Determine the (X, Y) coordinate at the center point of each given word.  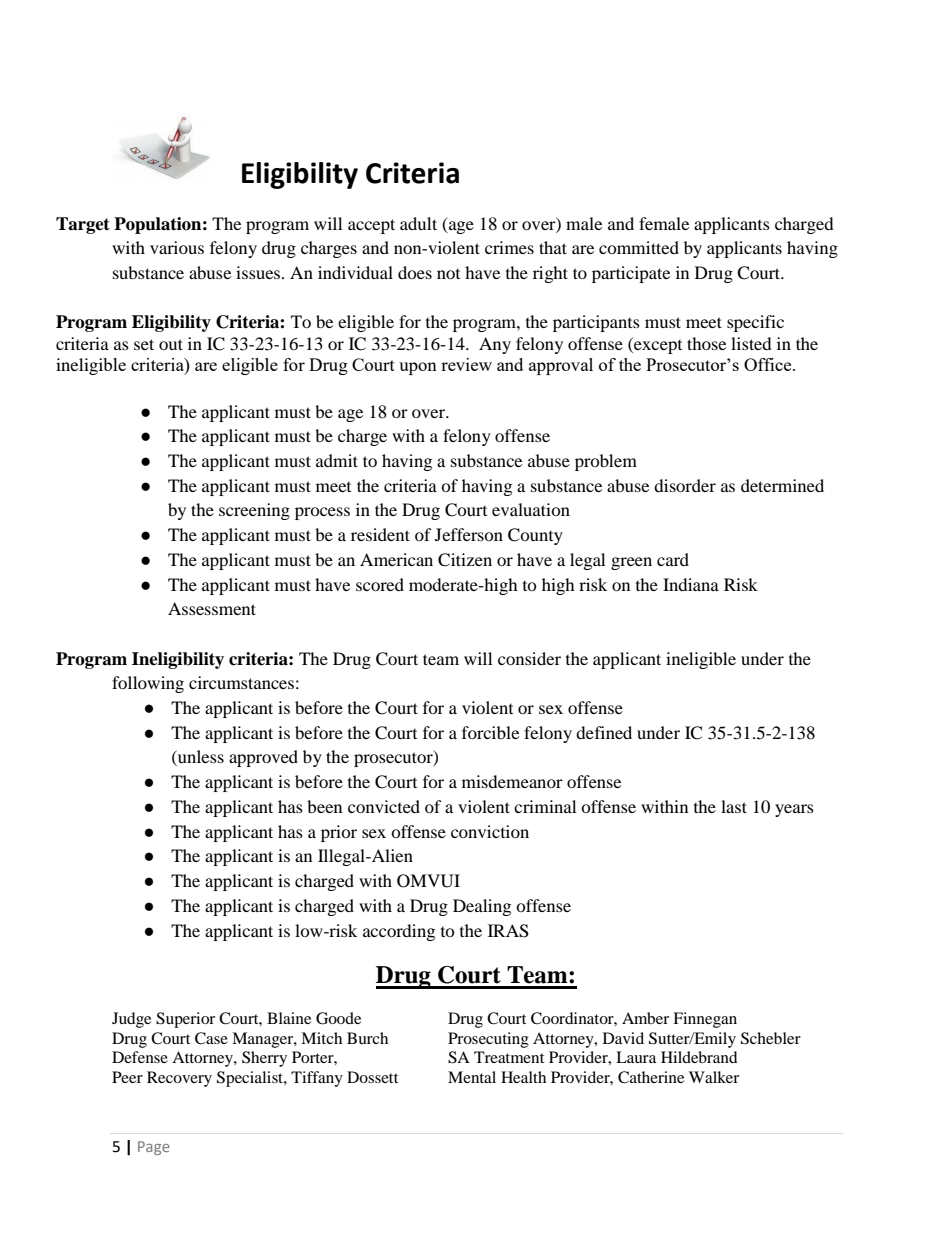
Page (154, 1148)
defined (604, 732)
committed (639, 247)
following (148, 684)
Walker (714, 1077)
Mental (472, 1077)
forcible (490, 732)
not (448, 274)
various (177, 247)
